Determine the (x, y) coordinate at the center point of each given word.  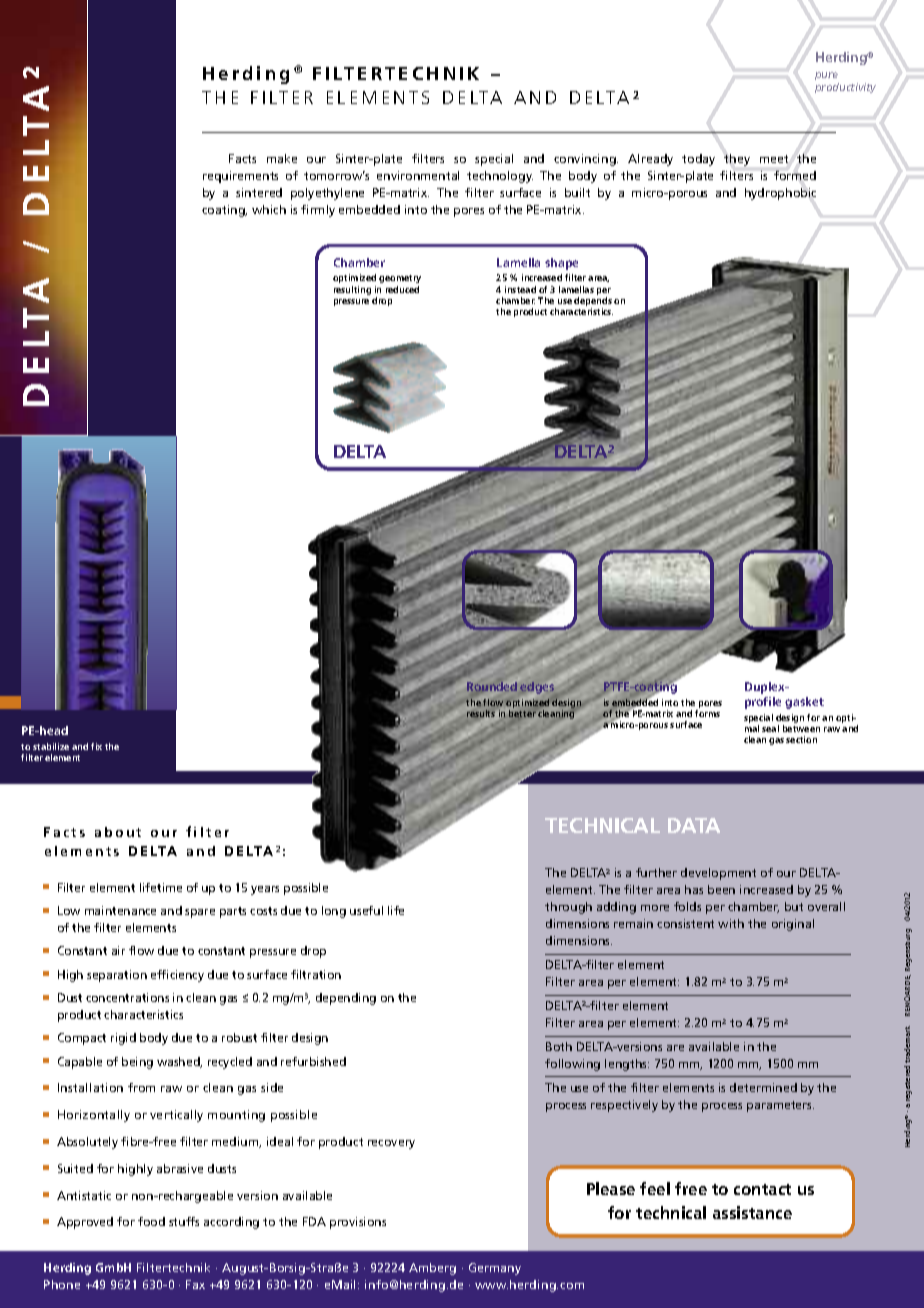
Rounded (492, 686)
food (151, 1221)
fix (96, 746)
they (737, 160)
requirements (240, 177)
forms (707, 713)
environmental (418, 175)
